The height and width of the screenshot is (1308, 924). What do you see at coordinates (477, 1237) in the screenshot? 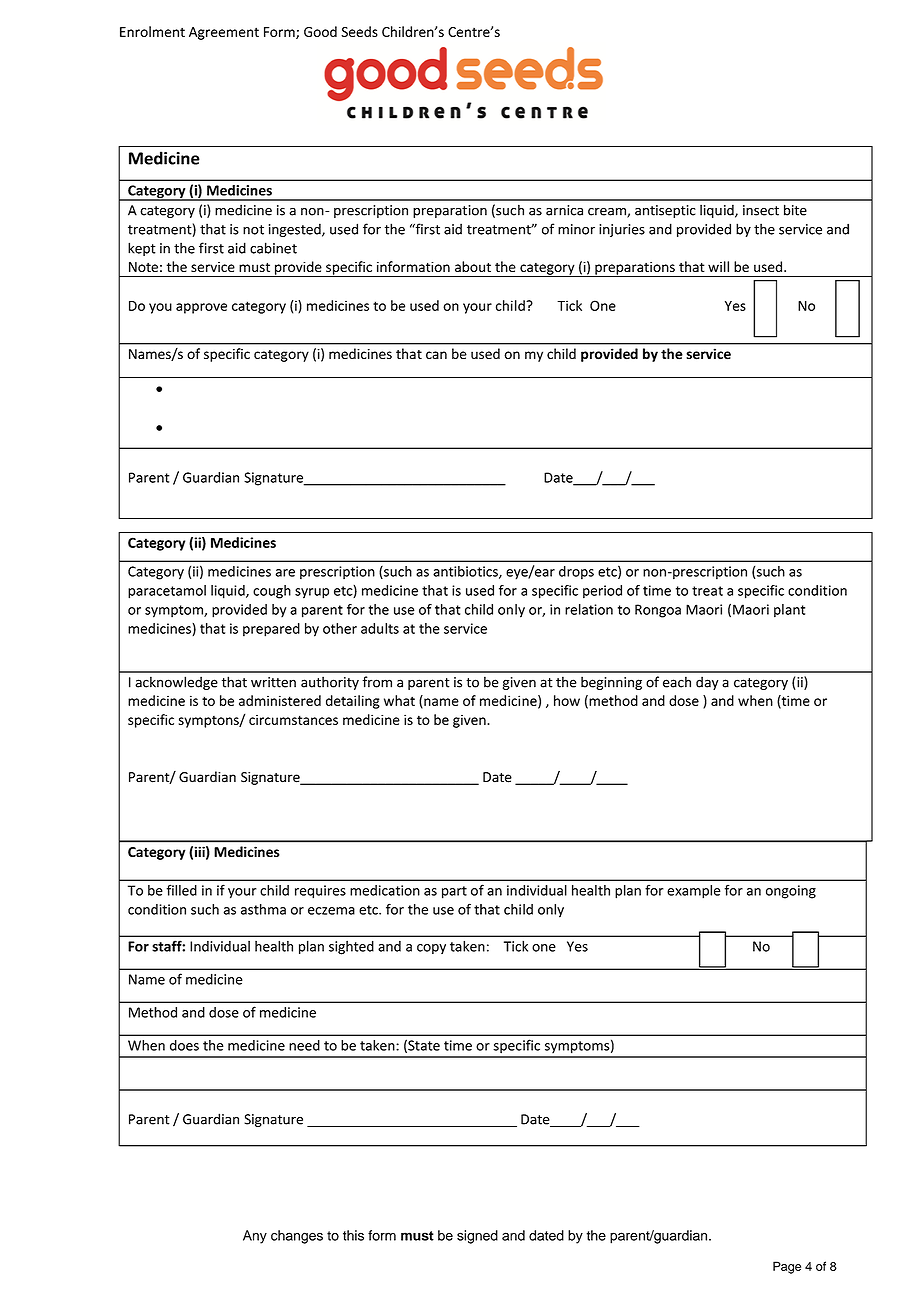
I see `signed` at bounding box center [477, 1237].
